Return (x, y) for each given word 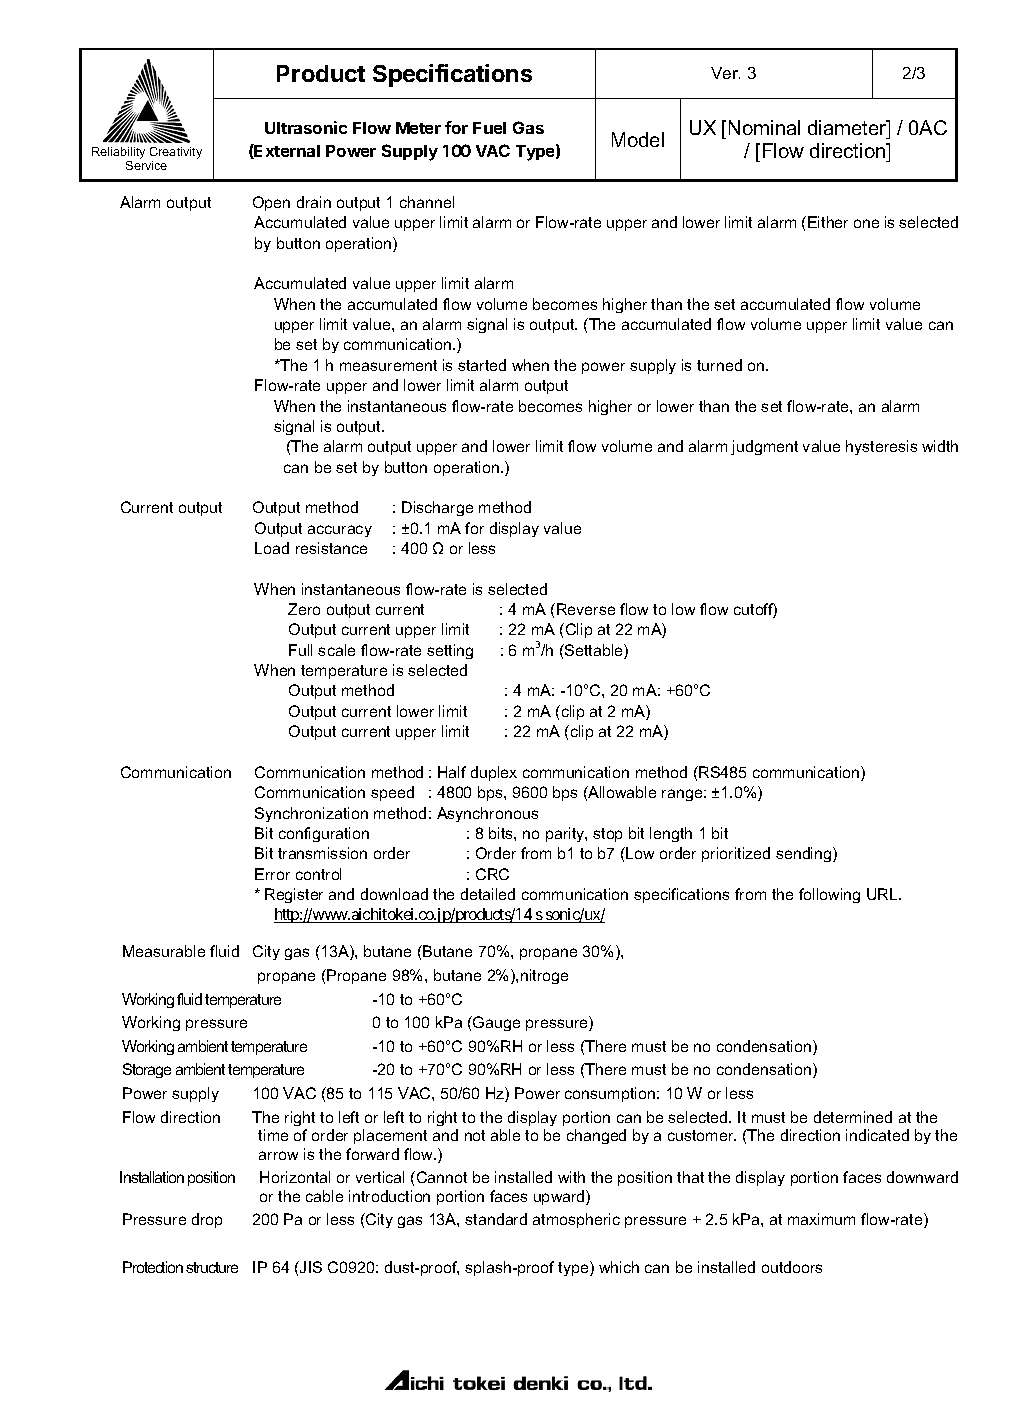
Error (272, 874)
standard (496, 1219)
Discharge (437, 508)
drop (207, 1220)
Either (828, 222)
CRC (492, 874)
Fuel (489, 128)
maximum (821, 1219)
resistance (331, 548)
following (829, 895)
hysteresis (881, 447)
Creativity (176, 153)
